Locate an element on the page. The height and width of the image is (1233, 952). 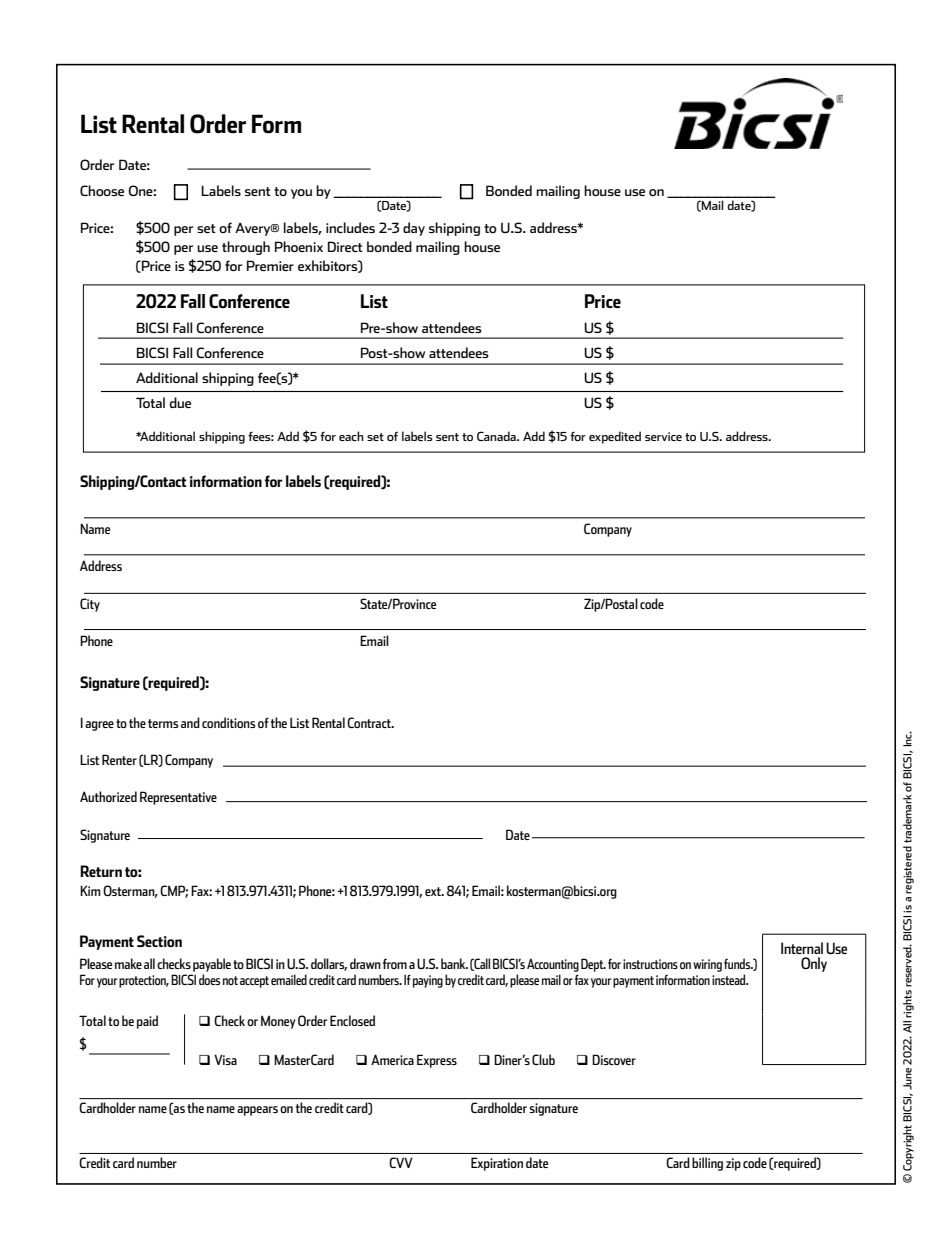
expedited is located at coordinates (615, 437).
